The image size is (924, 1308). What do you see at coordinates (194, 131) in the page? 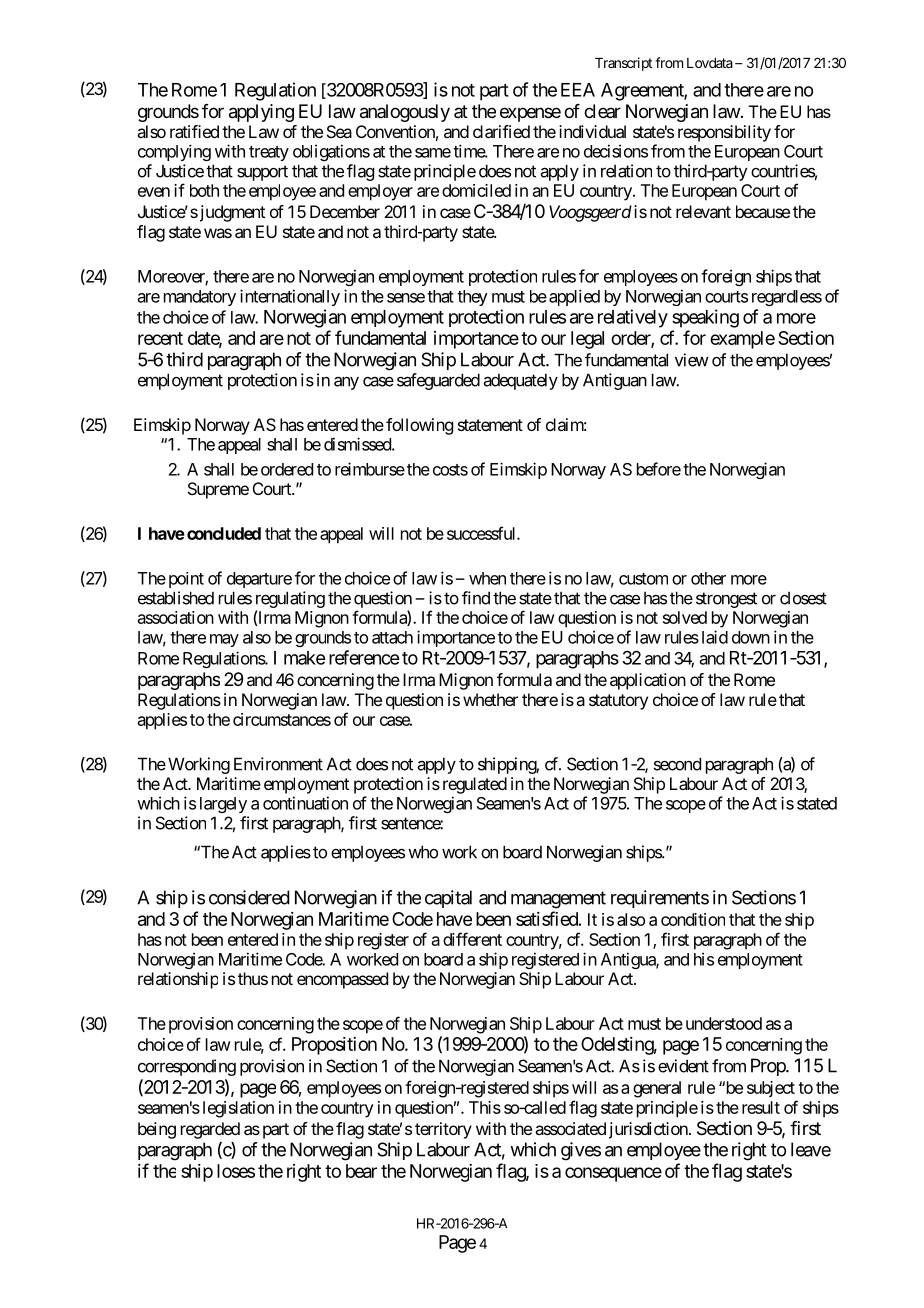
I see `ratified` at bounding box center [194, 131].
